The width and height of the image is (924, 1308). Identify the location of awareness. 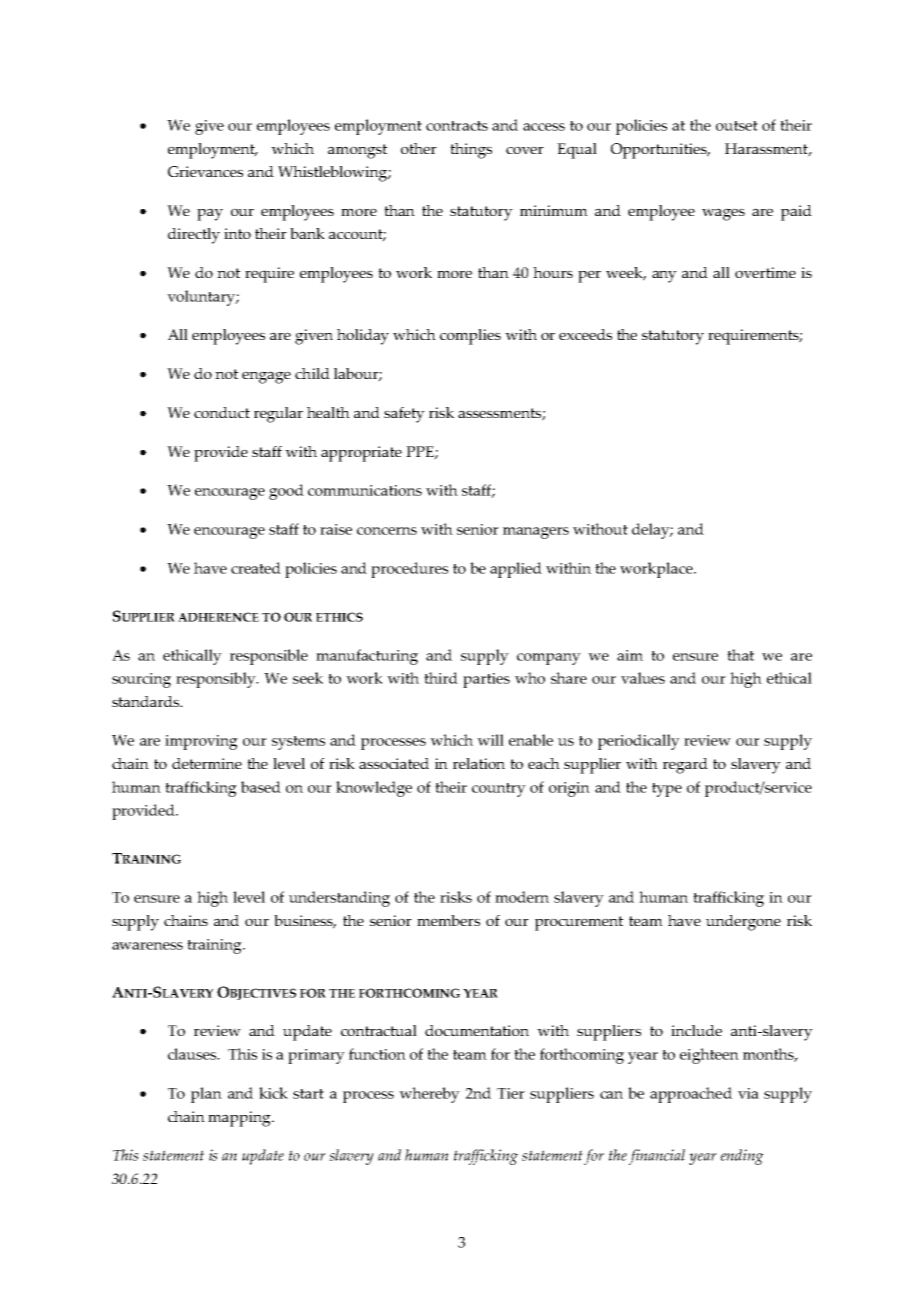
(147, 946).
